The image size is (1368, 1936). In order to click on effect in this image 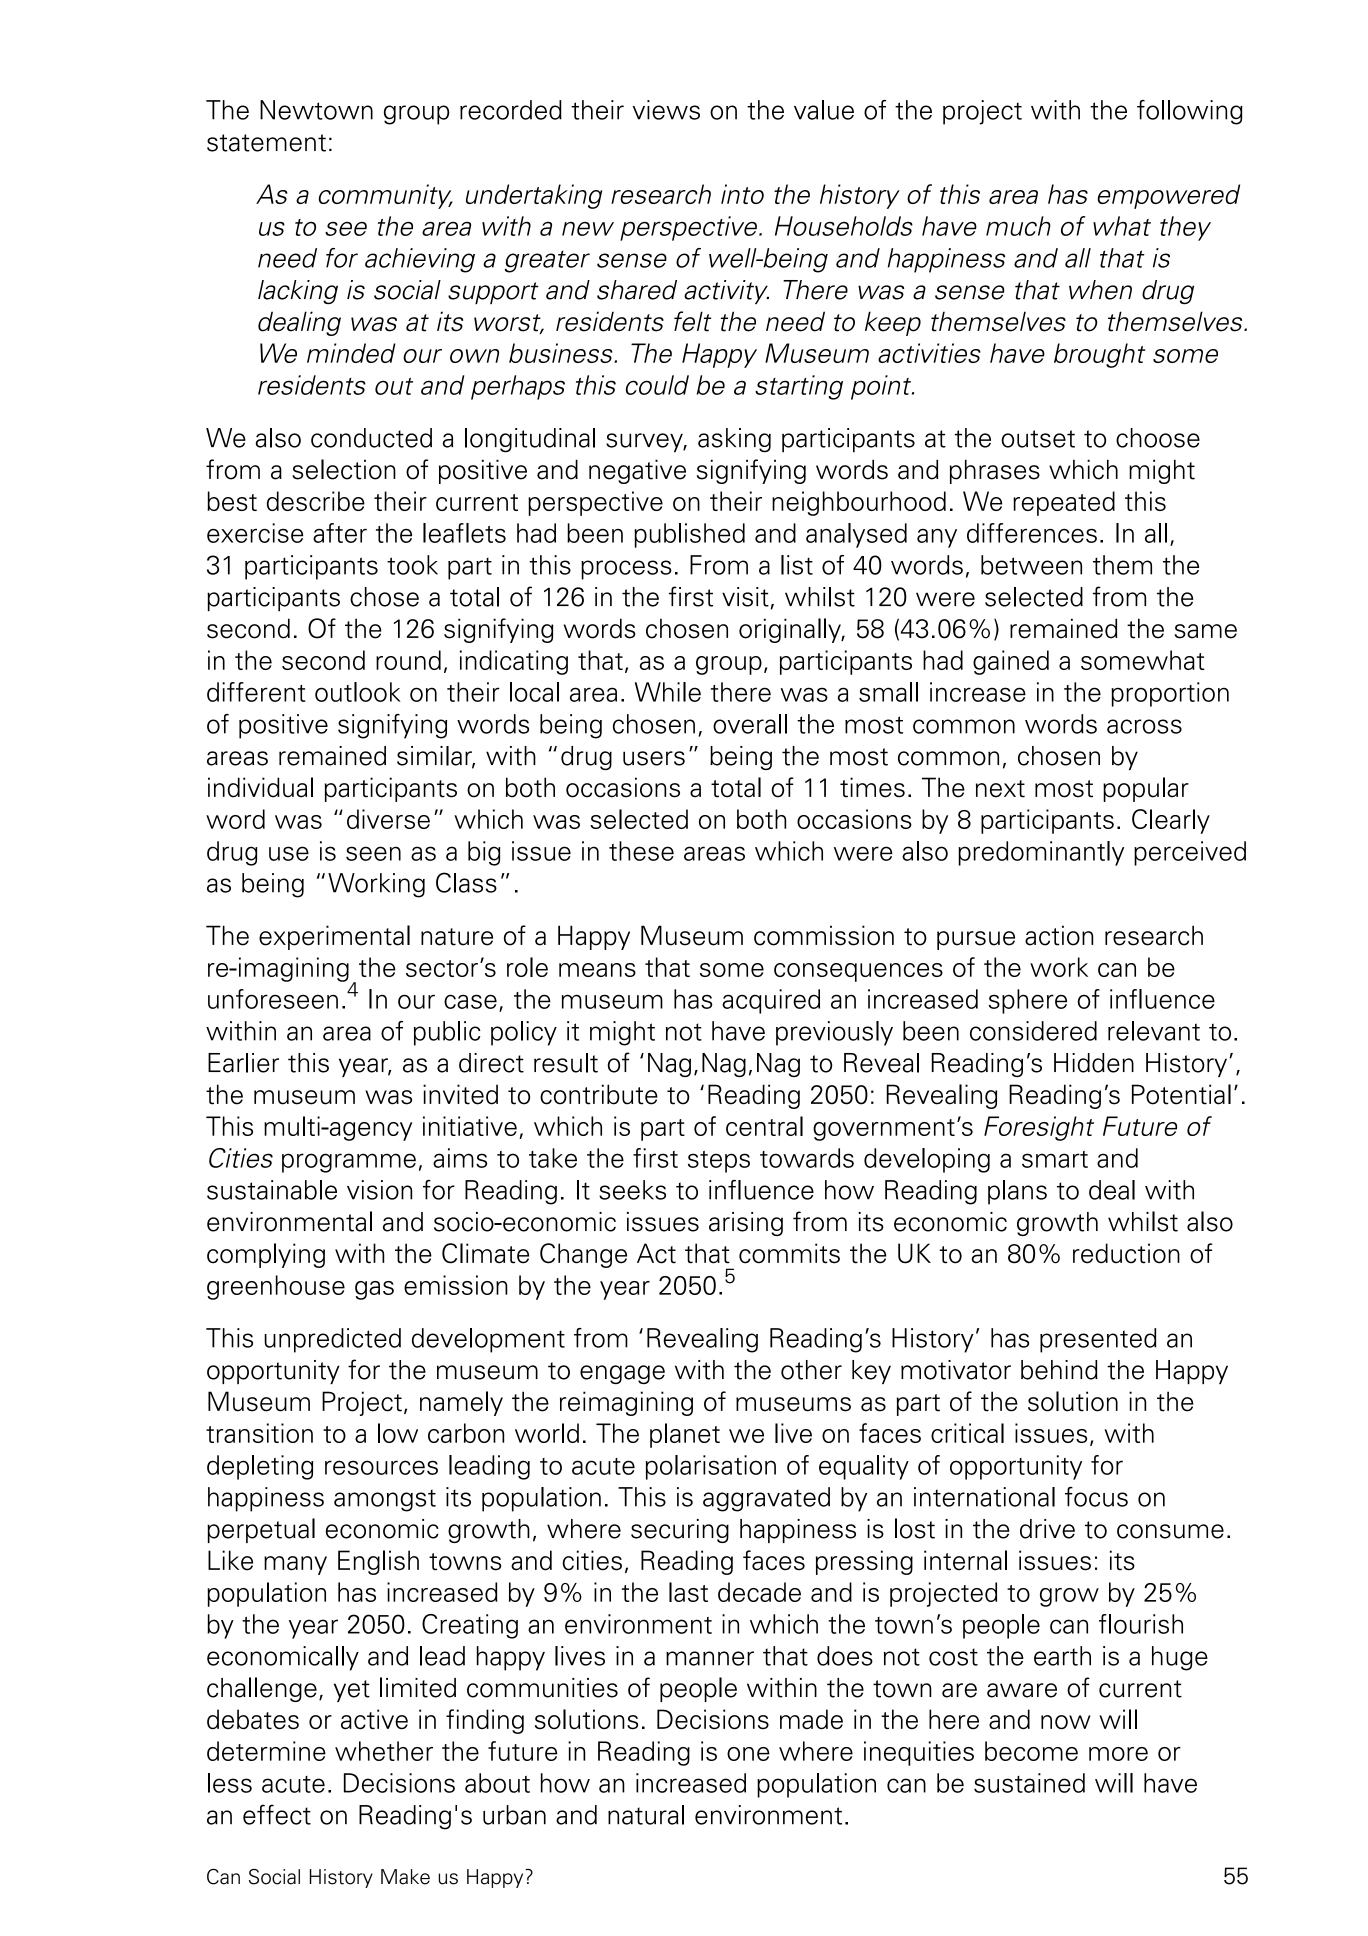, I will do `click(277, 1814)`.
